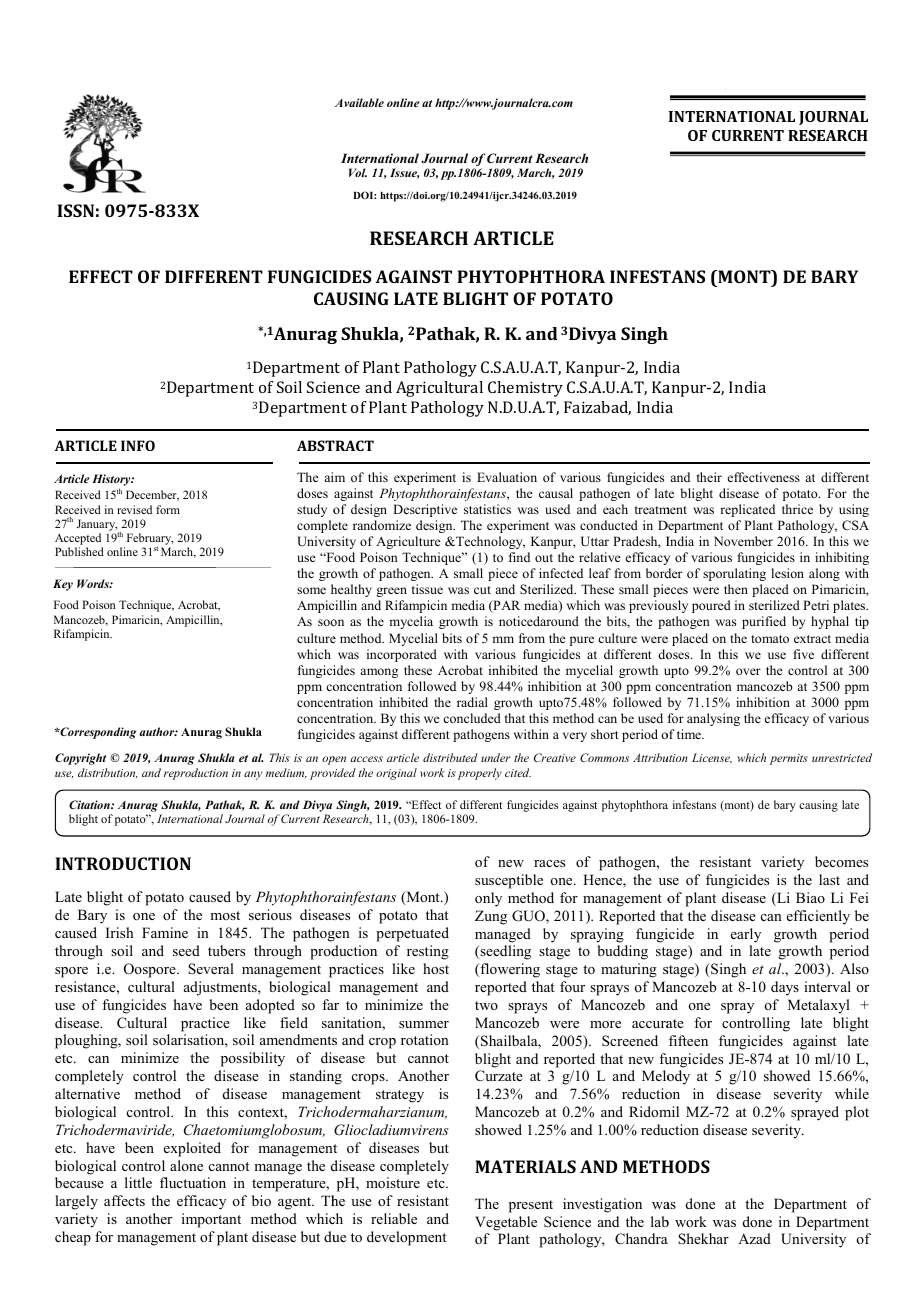 This screenshot has width=924, height=1308. I want to click on inhibiting, so click(842, 558).
